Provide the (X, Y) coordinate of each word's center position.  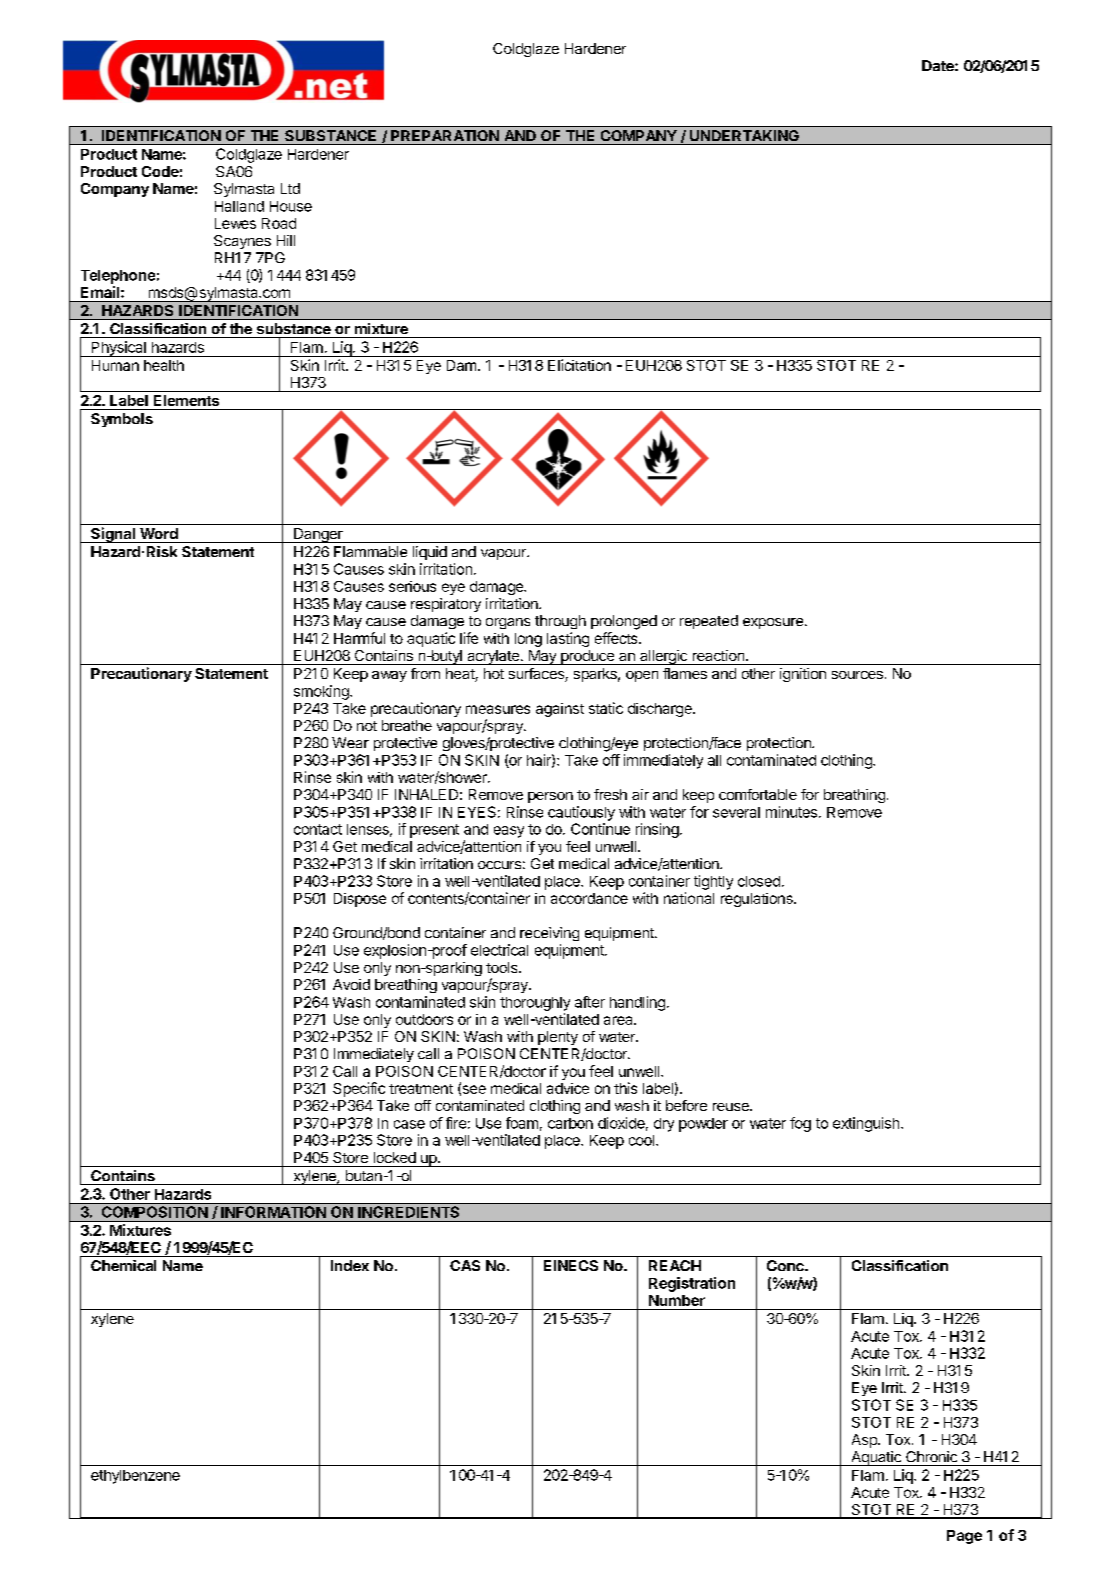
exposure (773, 623)
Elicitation (579, 365)
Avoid (351, 984)
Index (350, 1265)
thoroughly (535, 1004)
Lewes (235, 223)
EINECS (571, 1265)
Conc (786, 1265)
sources (857, 675)
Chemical (123, 1265)
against (560, 710)
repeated (709, 622)
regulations (758, 900)
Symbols (122, 420)
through (560, 622)
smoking (322, 692)
